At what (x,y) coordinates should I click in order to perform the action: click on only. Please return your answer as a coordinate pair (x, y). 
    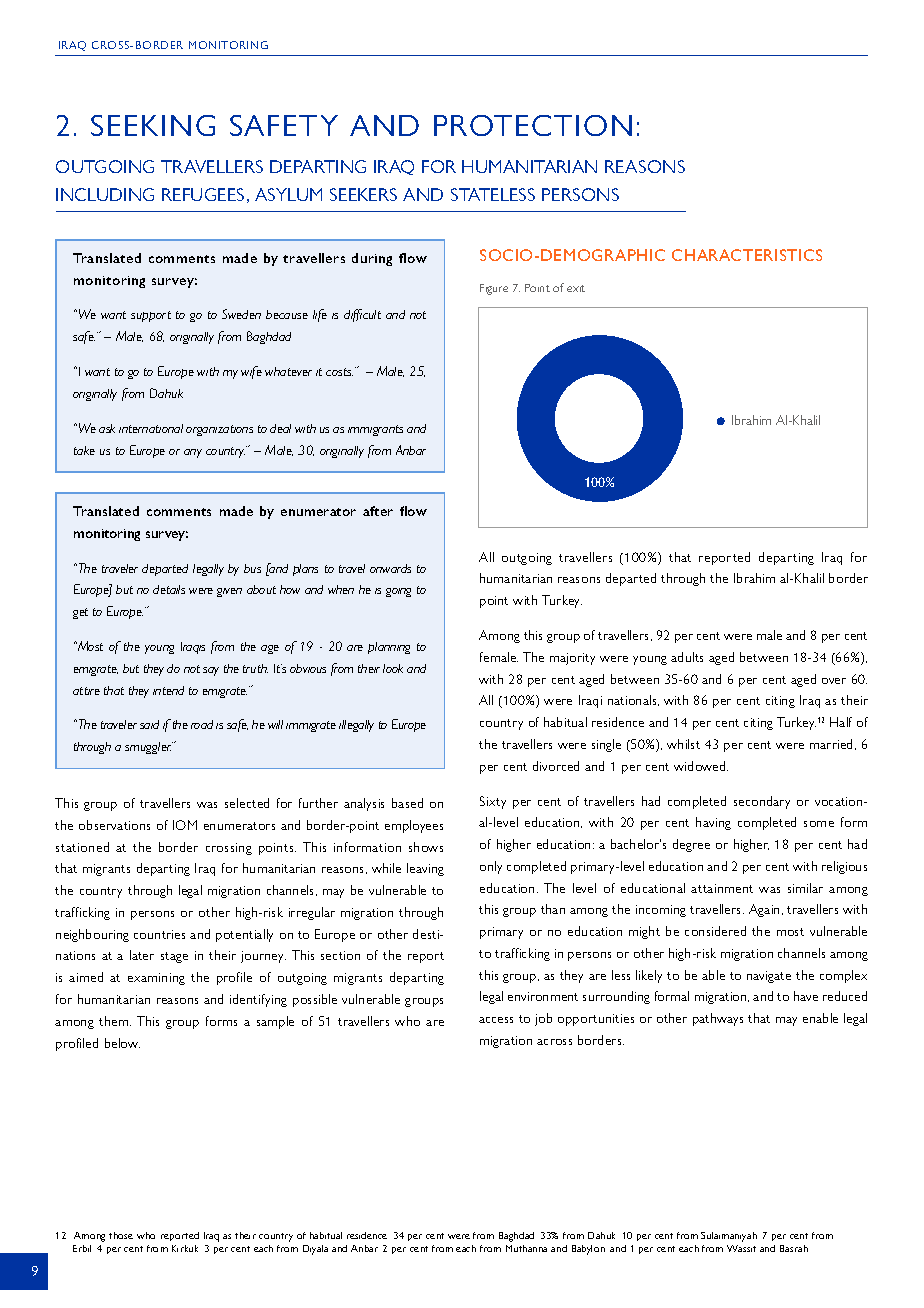
    Looking at the image, I should click on (491, 867).
